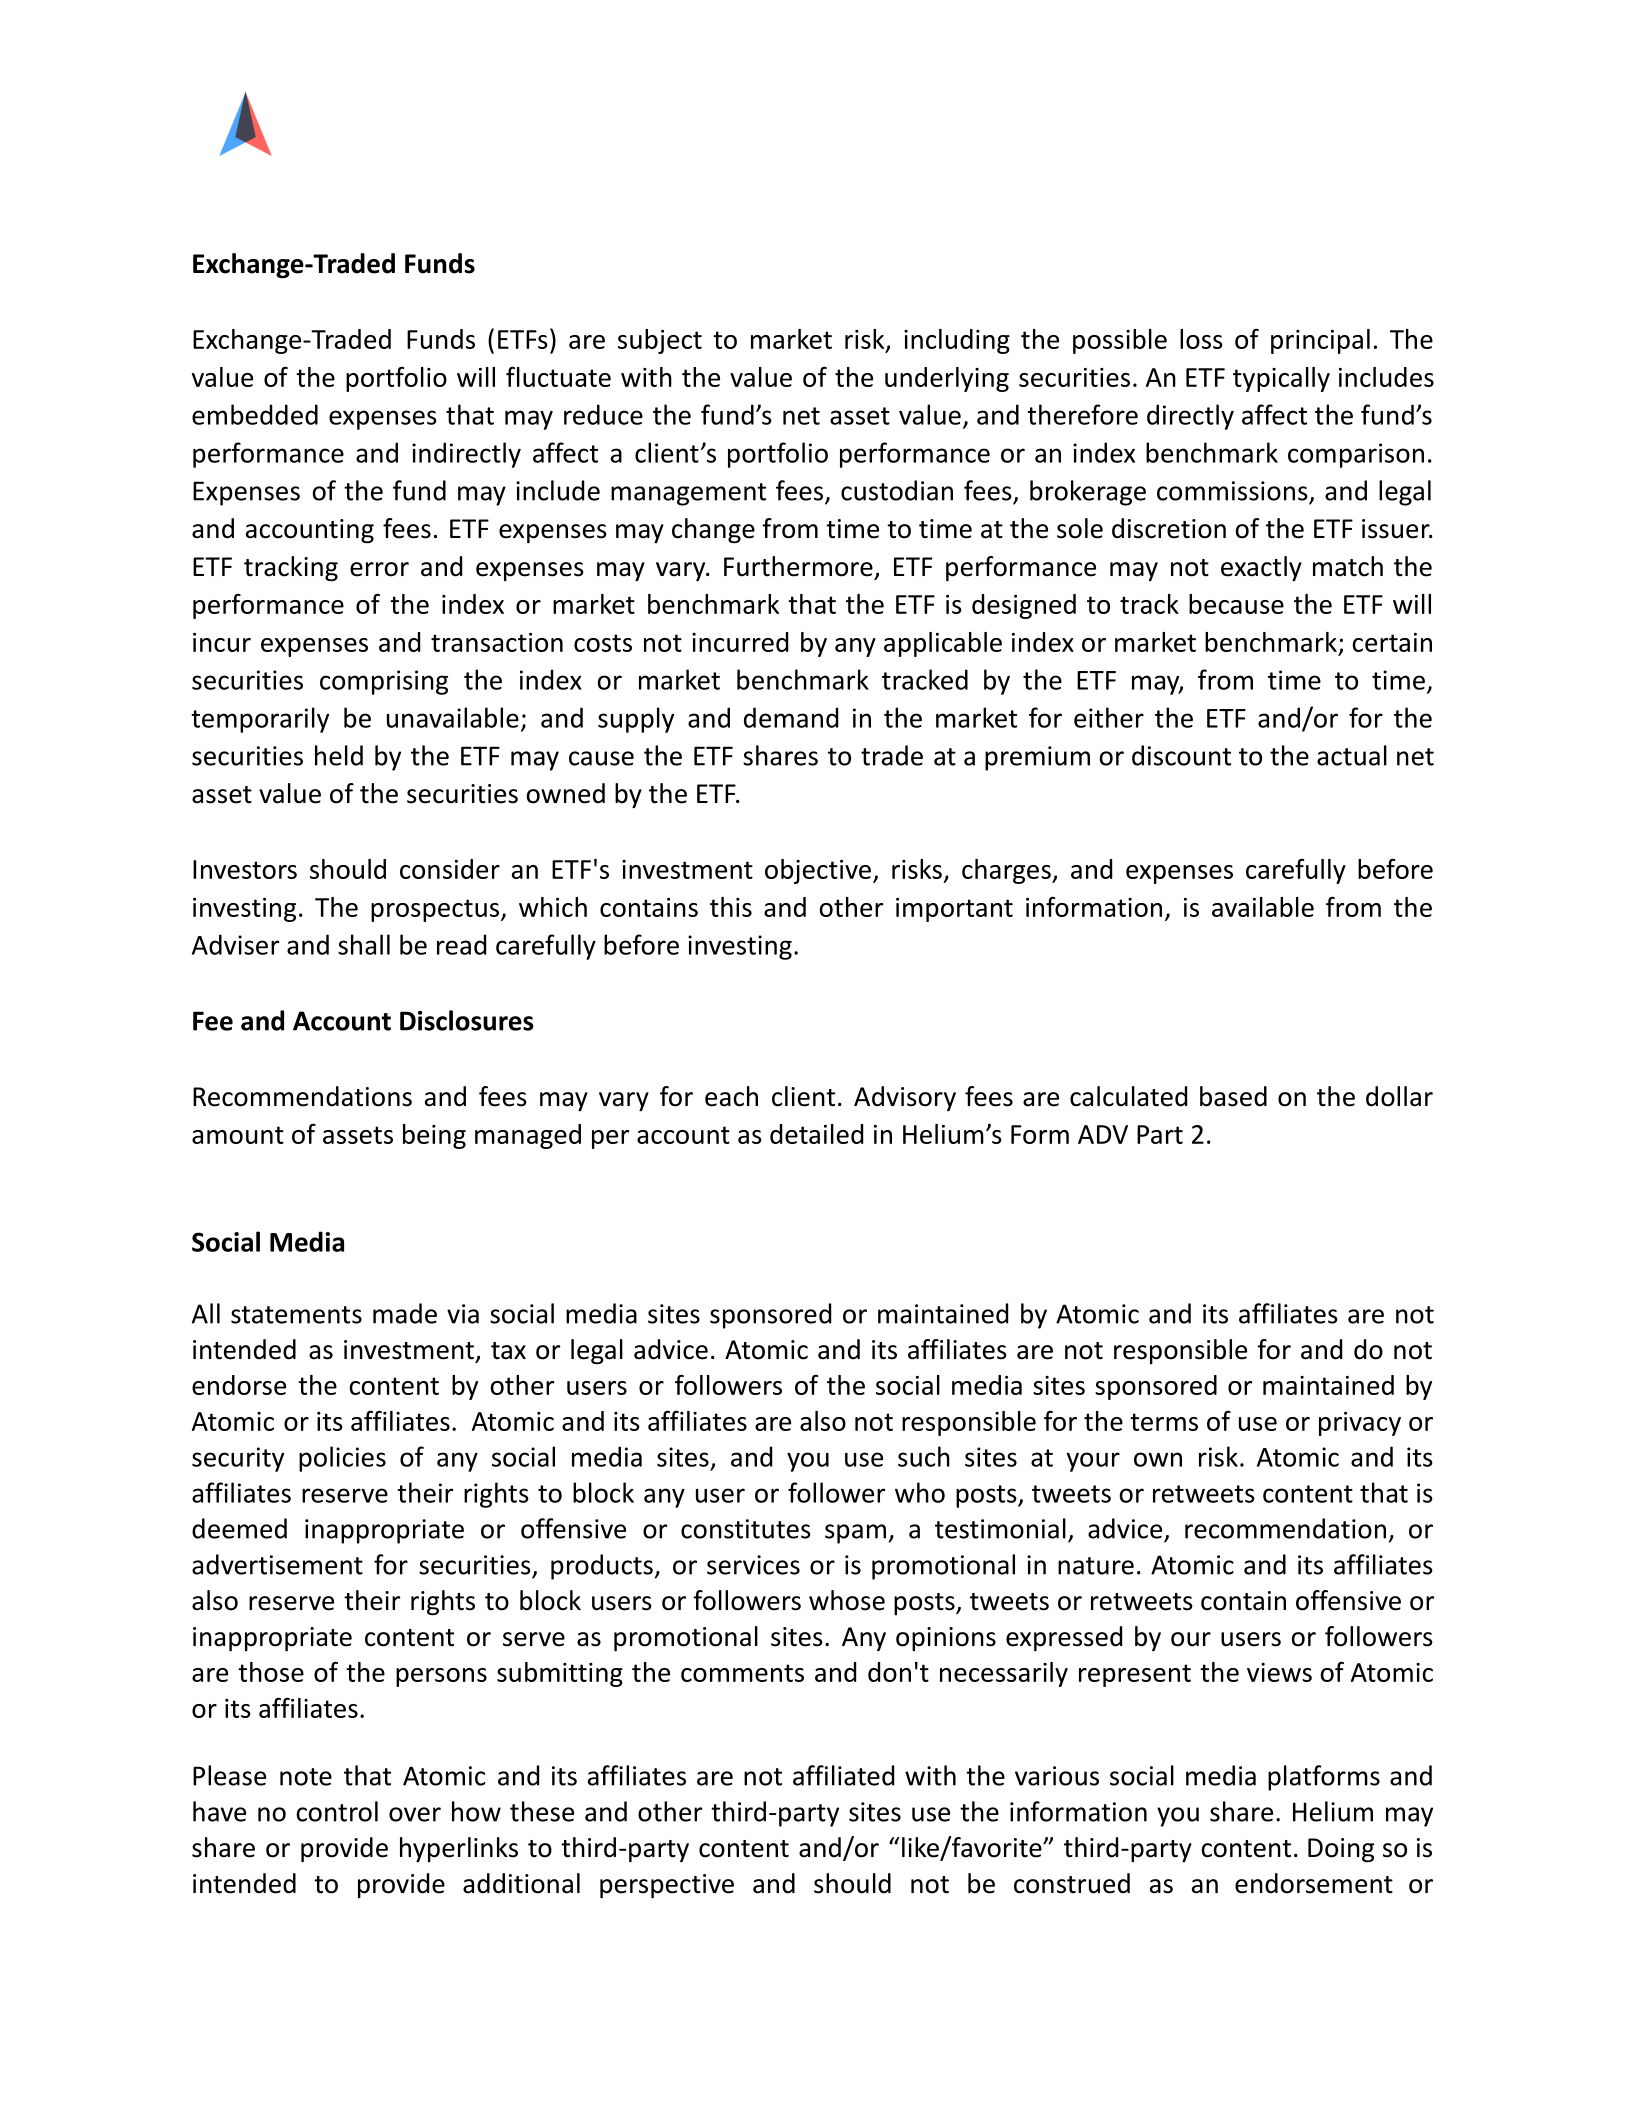 The image size is (1626, 2104). What do you see at coordinates (1341, 1850) in the screenshot?
I see `Doing` at bounding box center [1341, 1850].
